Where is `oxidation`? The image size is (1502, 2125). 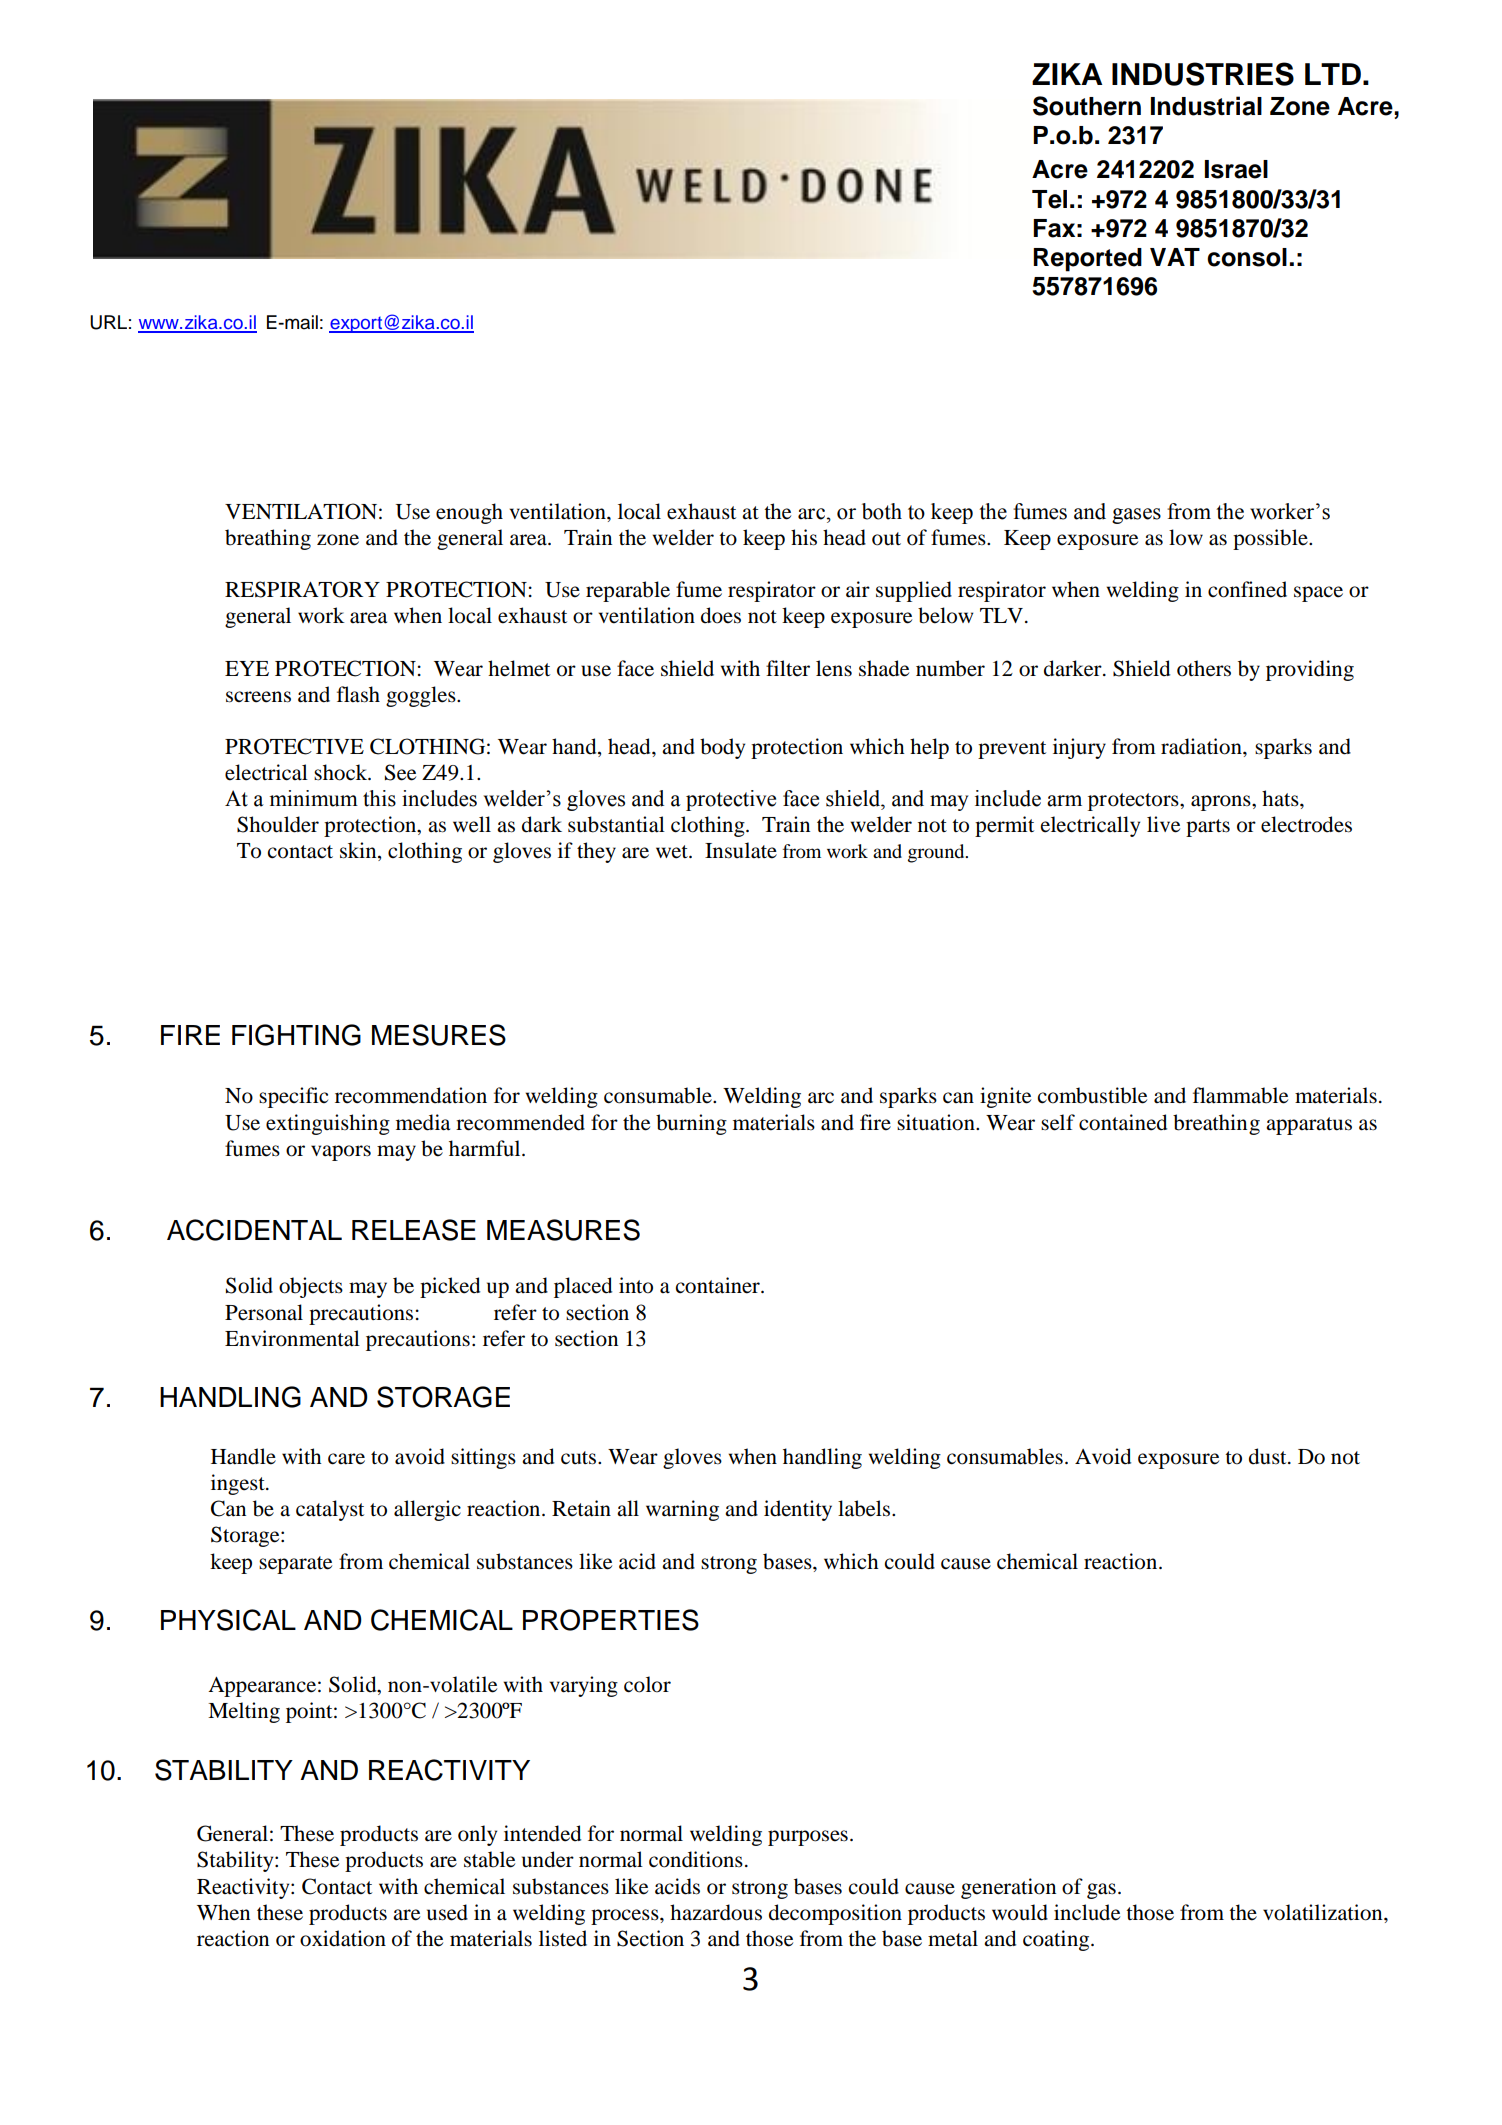
oxidation is located at coordinates (343, 1938).
